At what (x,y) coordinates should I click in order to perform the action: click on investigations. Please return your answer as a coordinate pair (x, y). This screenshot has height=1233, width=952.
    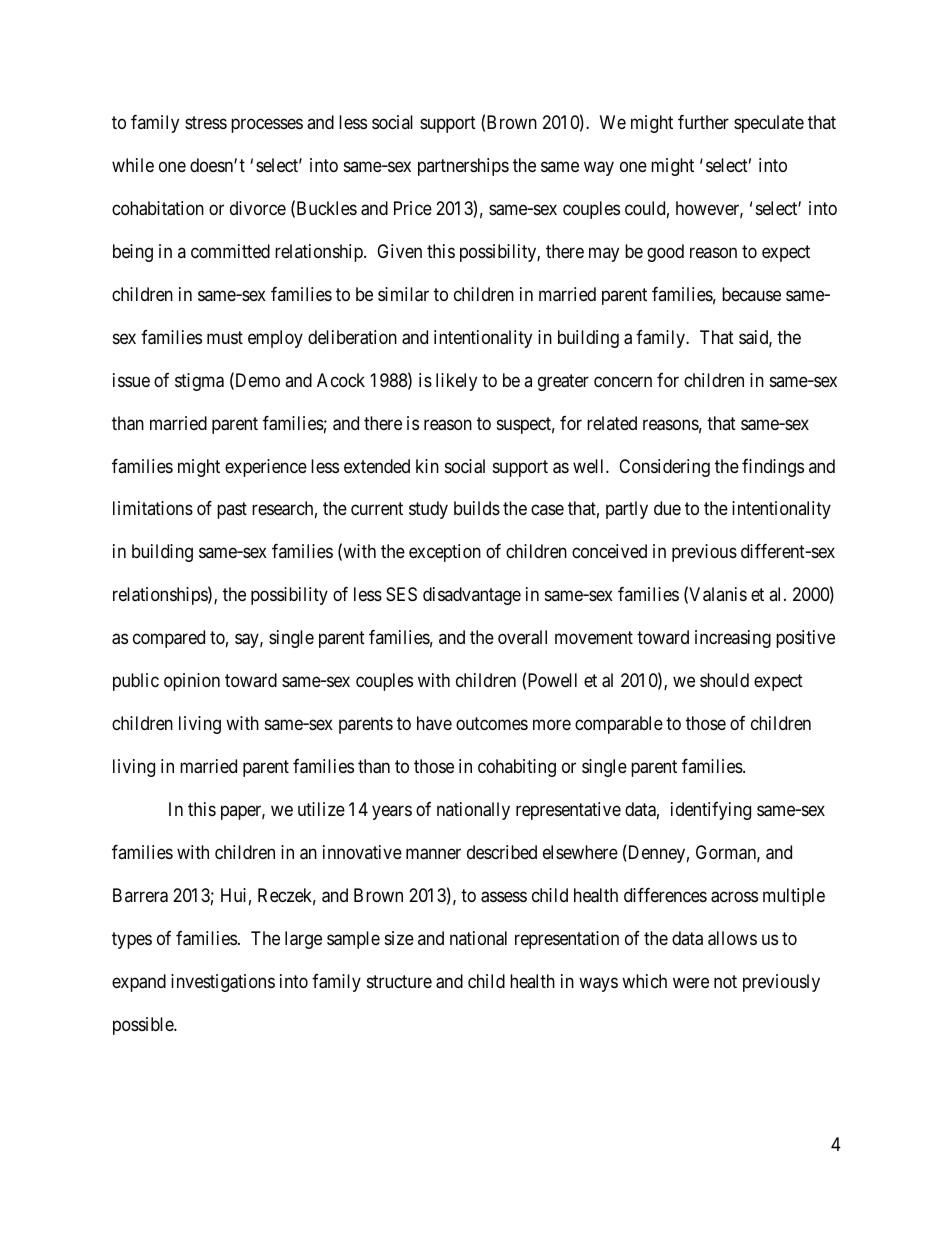
    Looking at the image, I should click on (223, 983).
